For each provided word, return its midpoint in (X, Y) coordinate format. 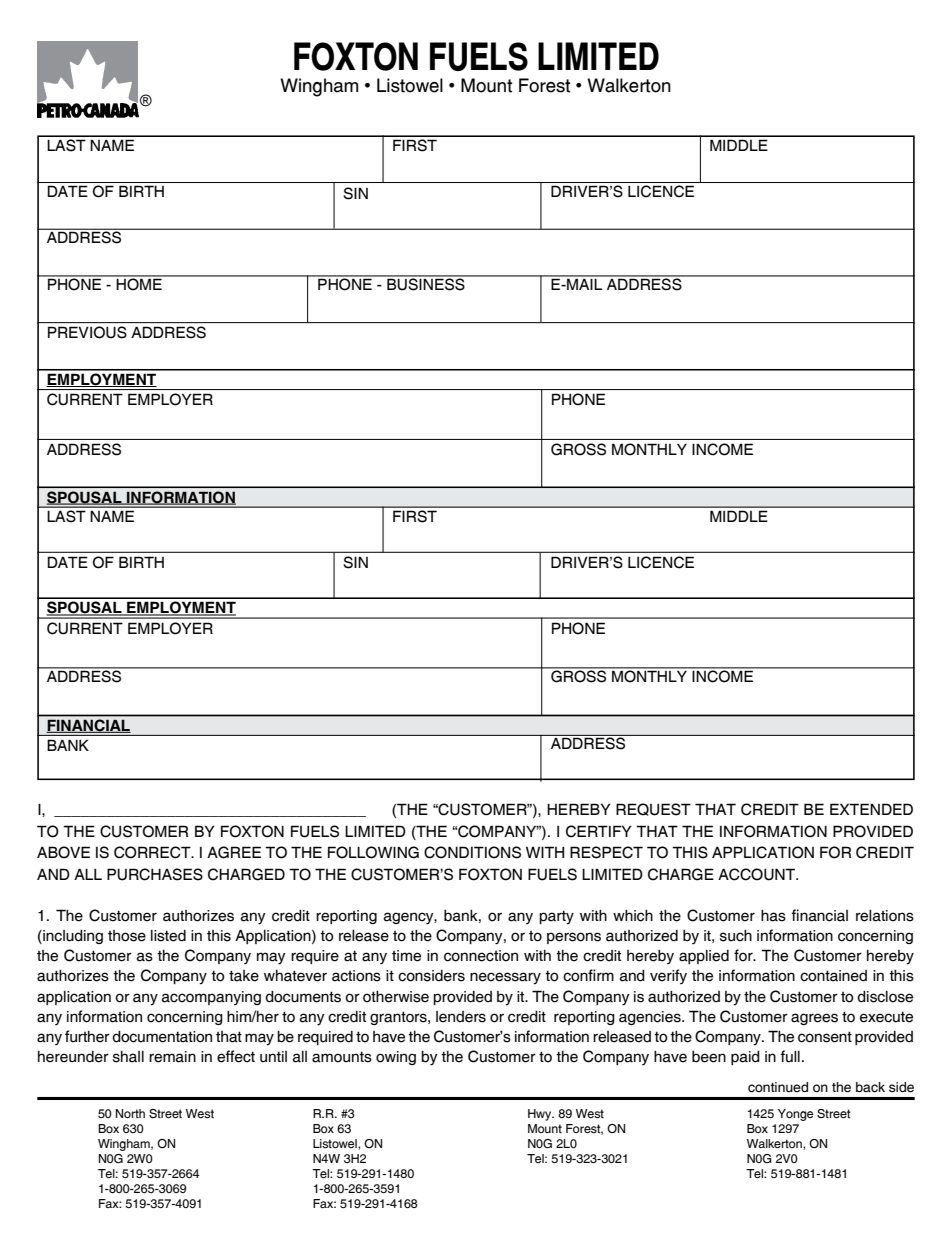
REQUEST (653, 809)
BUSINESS (426, 283)
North (130, 1113)
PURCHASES (155, 874)
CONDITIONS (472, 852)
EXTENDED (871, 809)
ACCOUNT (758, 874)
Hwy (541, 1115)
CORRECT (153, 852)
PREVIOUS (87, 332)
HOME (139, 283)
